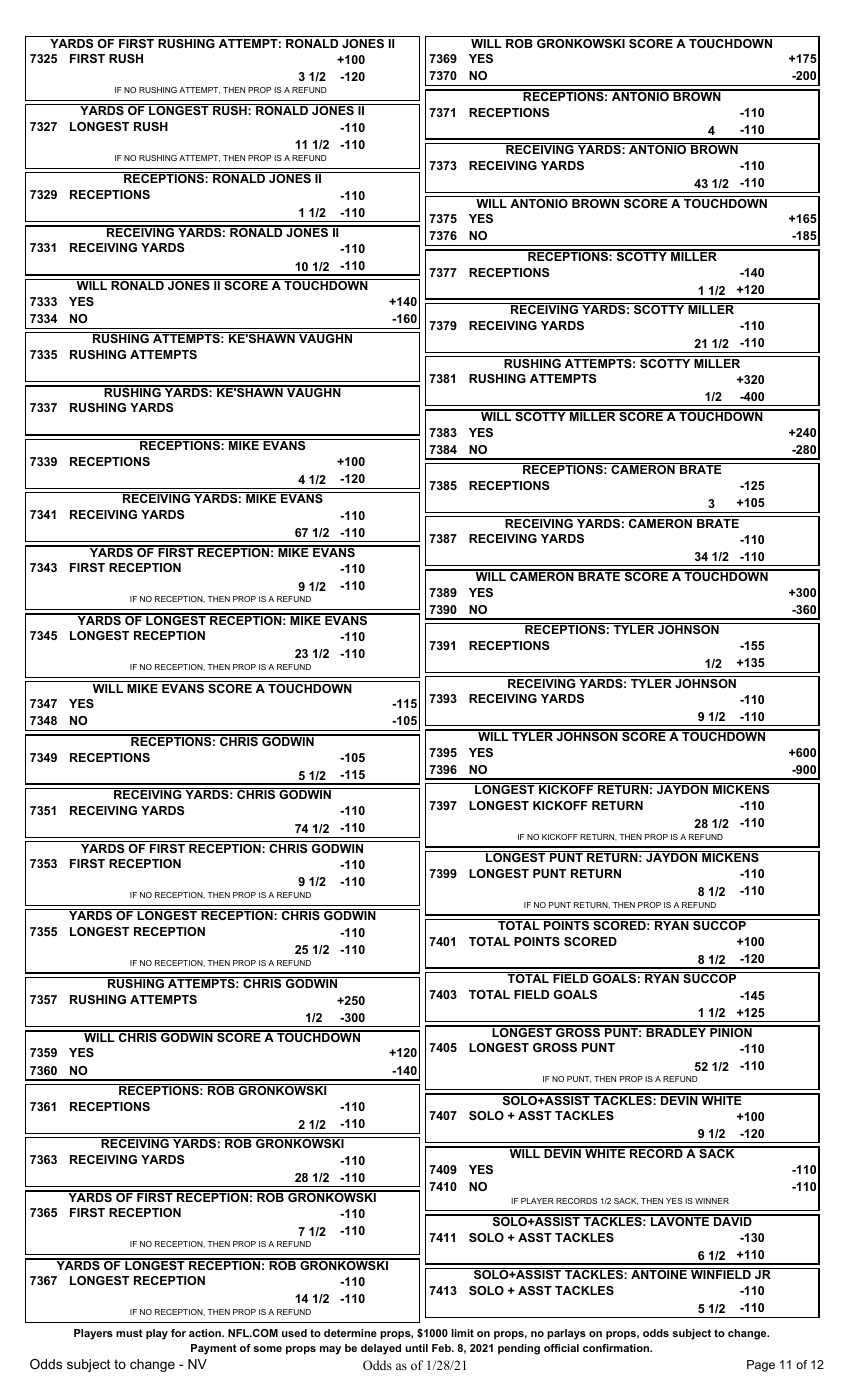  What do you see at coordinates (566, 1334) in the page?
I see `parlays` at bounding box center [566, 1334].
